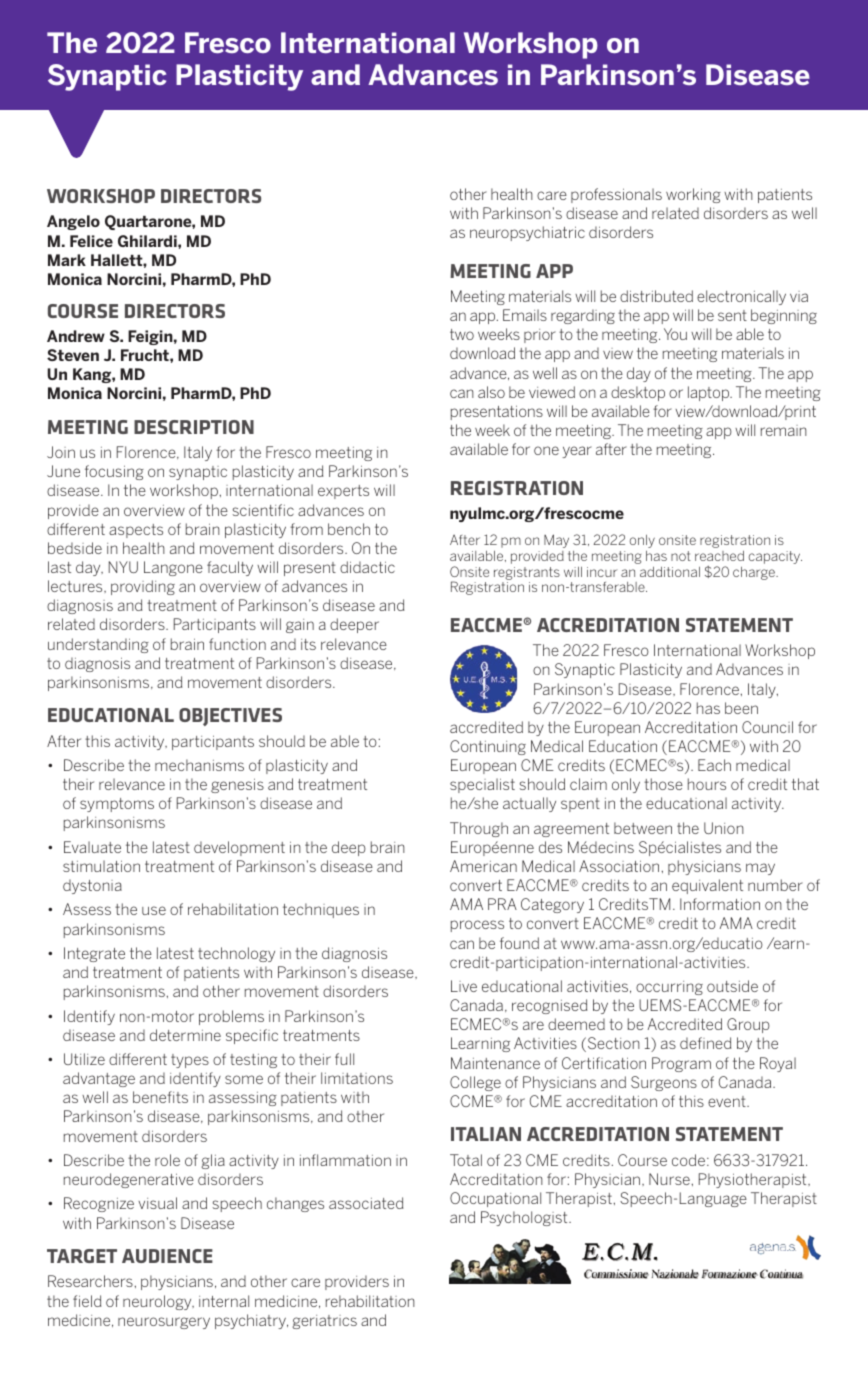 Image resolution: width=868 pixels, height=1378 pixels. I want to click on Felice, so click(91, 241).
